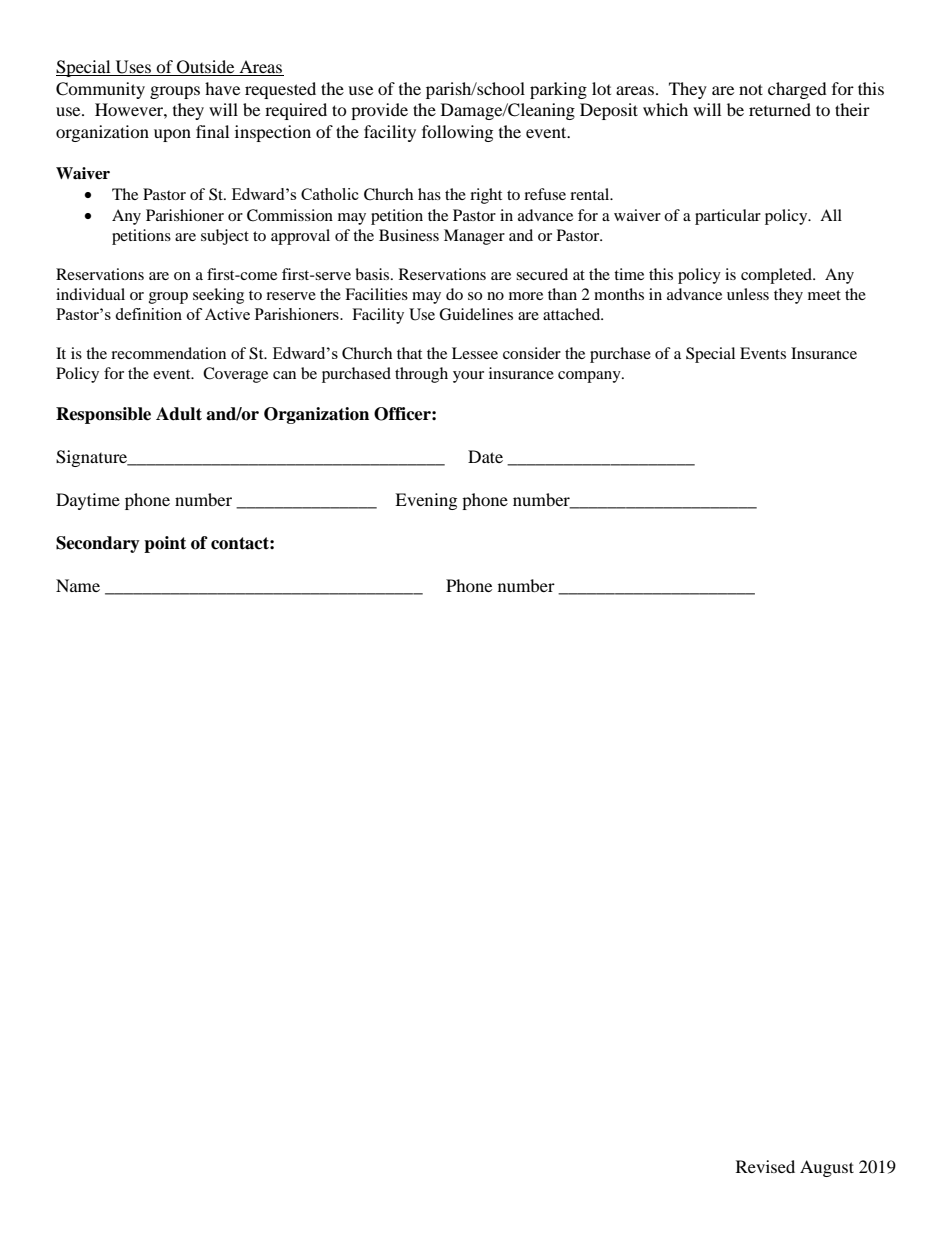 This image has width=952, height=1233. What do you see at coordinates (168, 353) in the image?
I see `recommendation` at bounding box center [168, 353].
